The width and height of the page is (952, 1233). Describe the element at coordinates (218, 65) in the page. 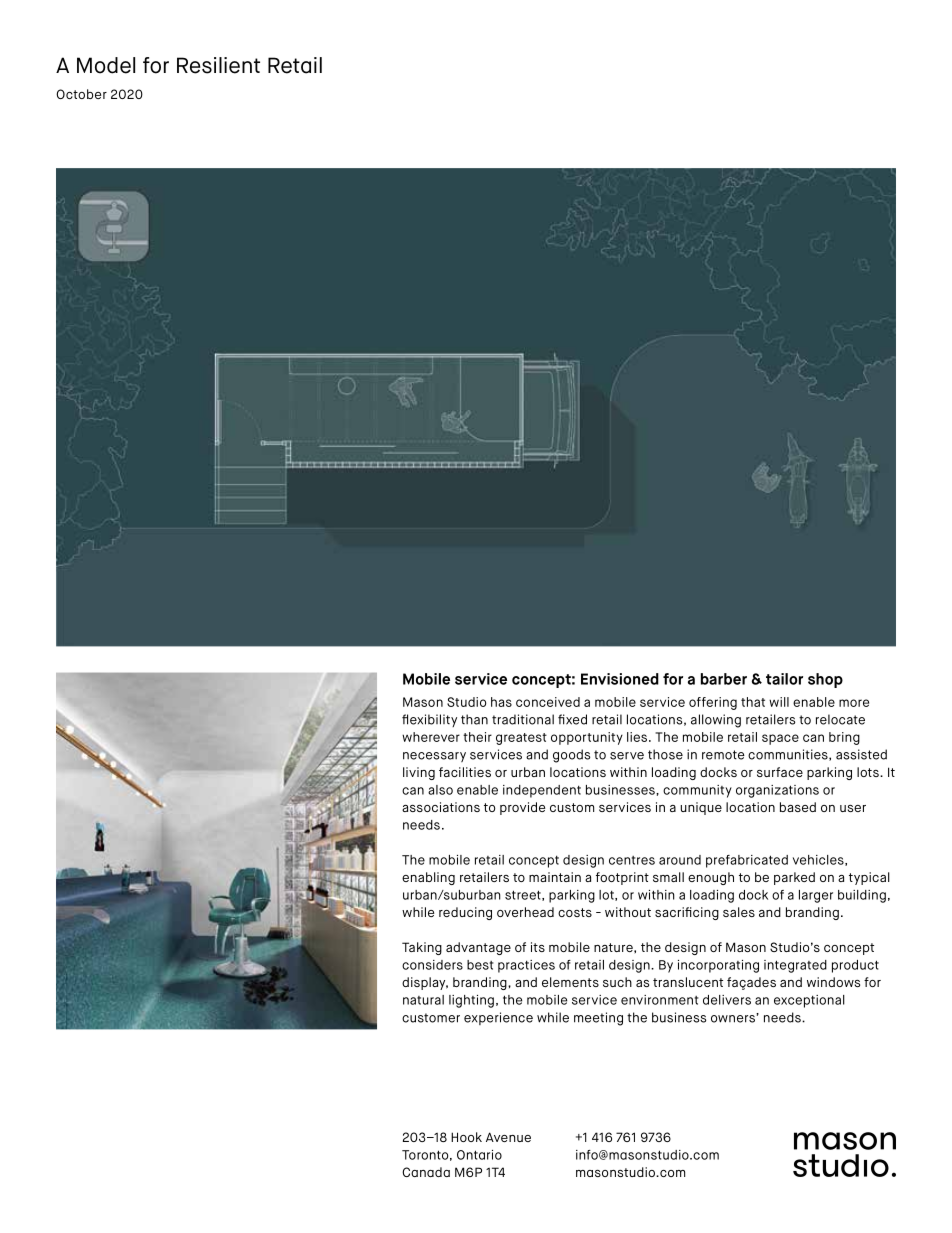

I see `Resilient` at that location.
